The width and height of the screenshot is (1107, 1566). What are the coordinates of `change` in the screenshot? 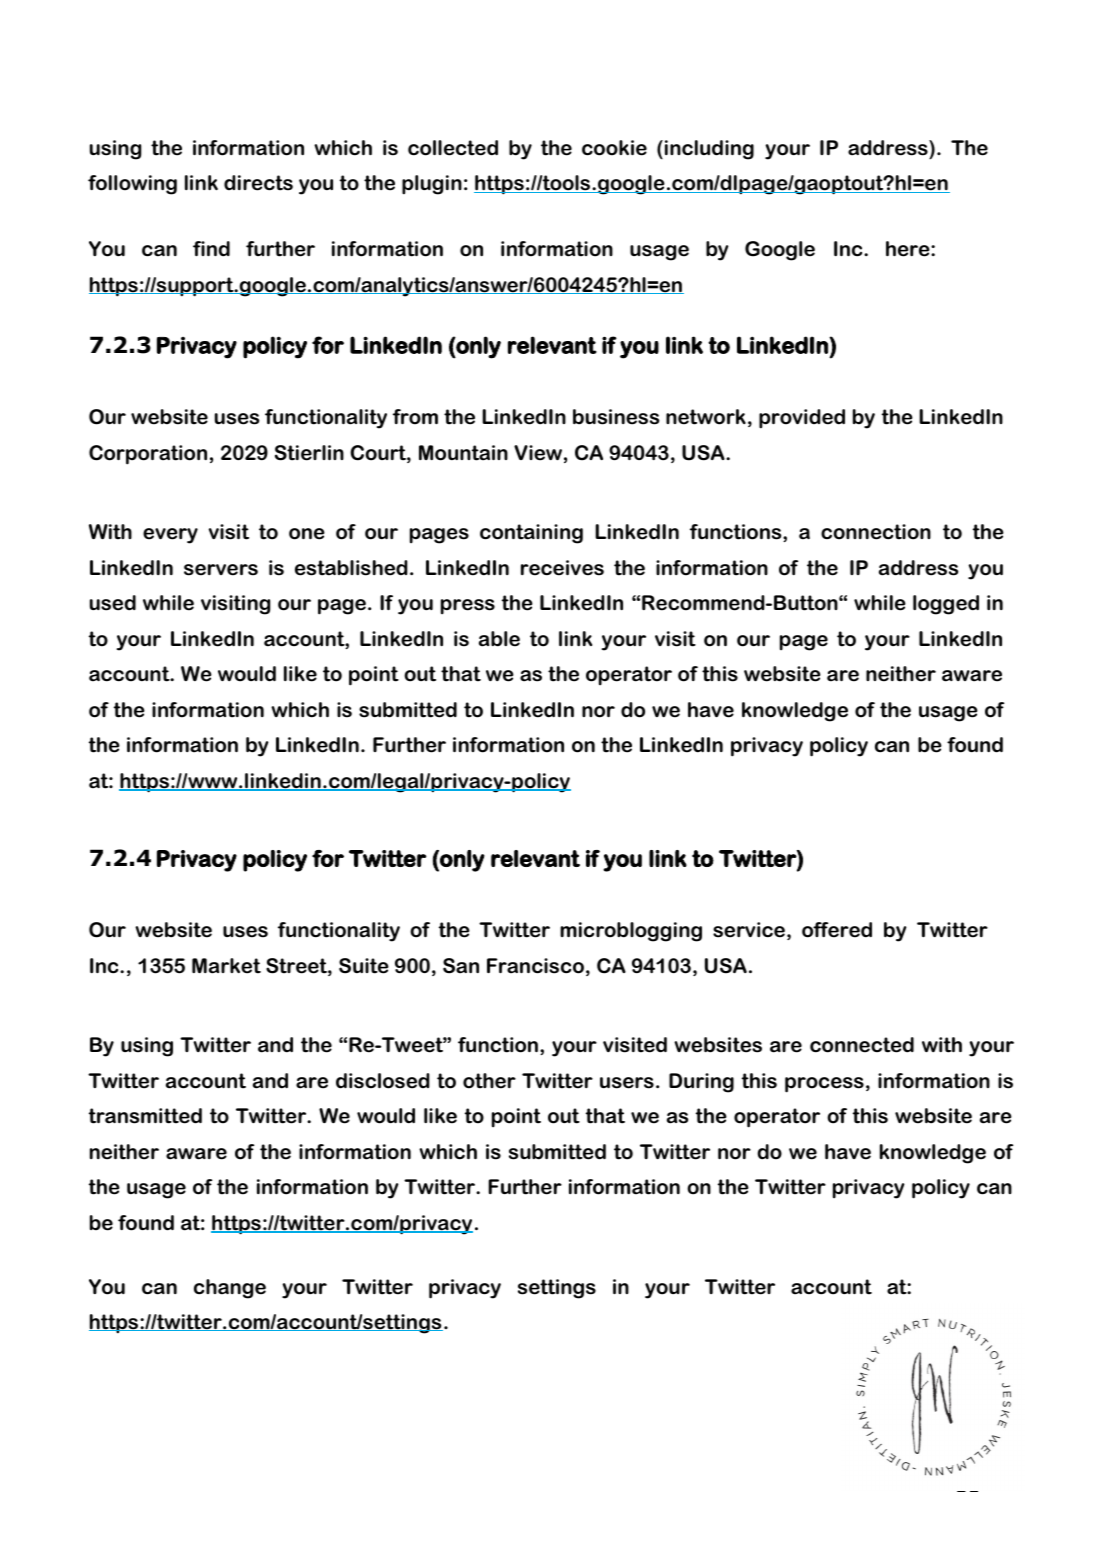 It's located at (230, 1289).
